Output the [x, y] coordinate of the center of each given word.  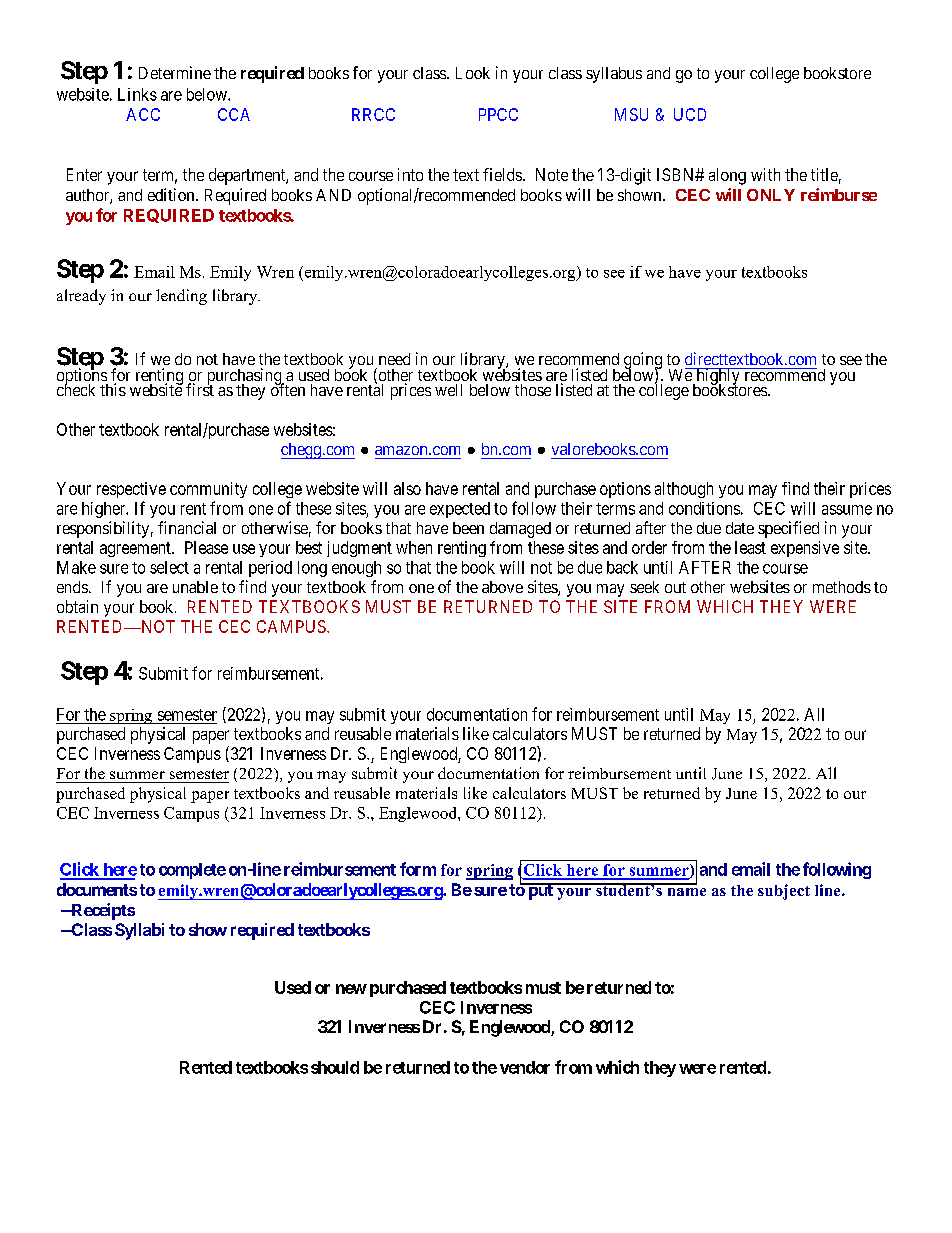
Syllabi [139, 931]
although [684, 490]
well [448, 390]
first [200, 389]
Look [473, 73]
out [675, 587]
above [502, 587]
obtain [77, 606]
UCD [690, 114]
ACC [143, 114]
